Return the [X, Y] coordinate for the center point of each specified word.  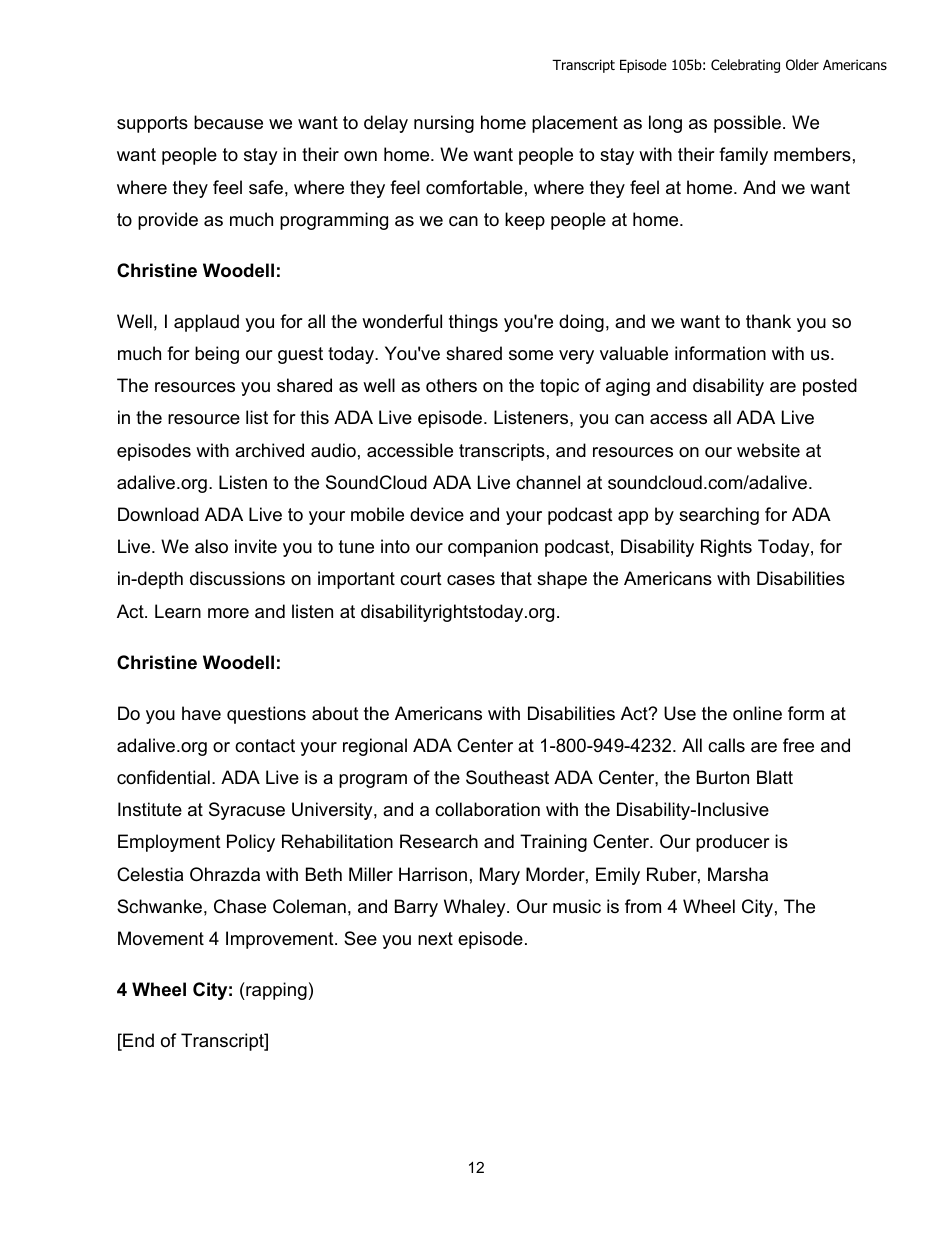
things [473, 323]
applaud [206, 323]
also [211, 546]
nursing [444, 124]
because [228, 122]
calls [726, 745]
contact [265, 746]
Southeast [507, 777]
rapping [275, 991]
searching [719, 516]
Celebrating [745, 66]
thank [768, 321]
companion [493, 548]
